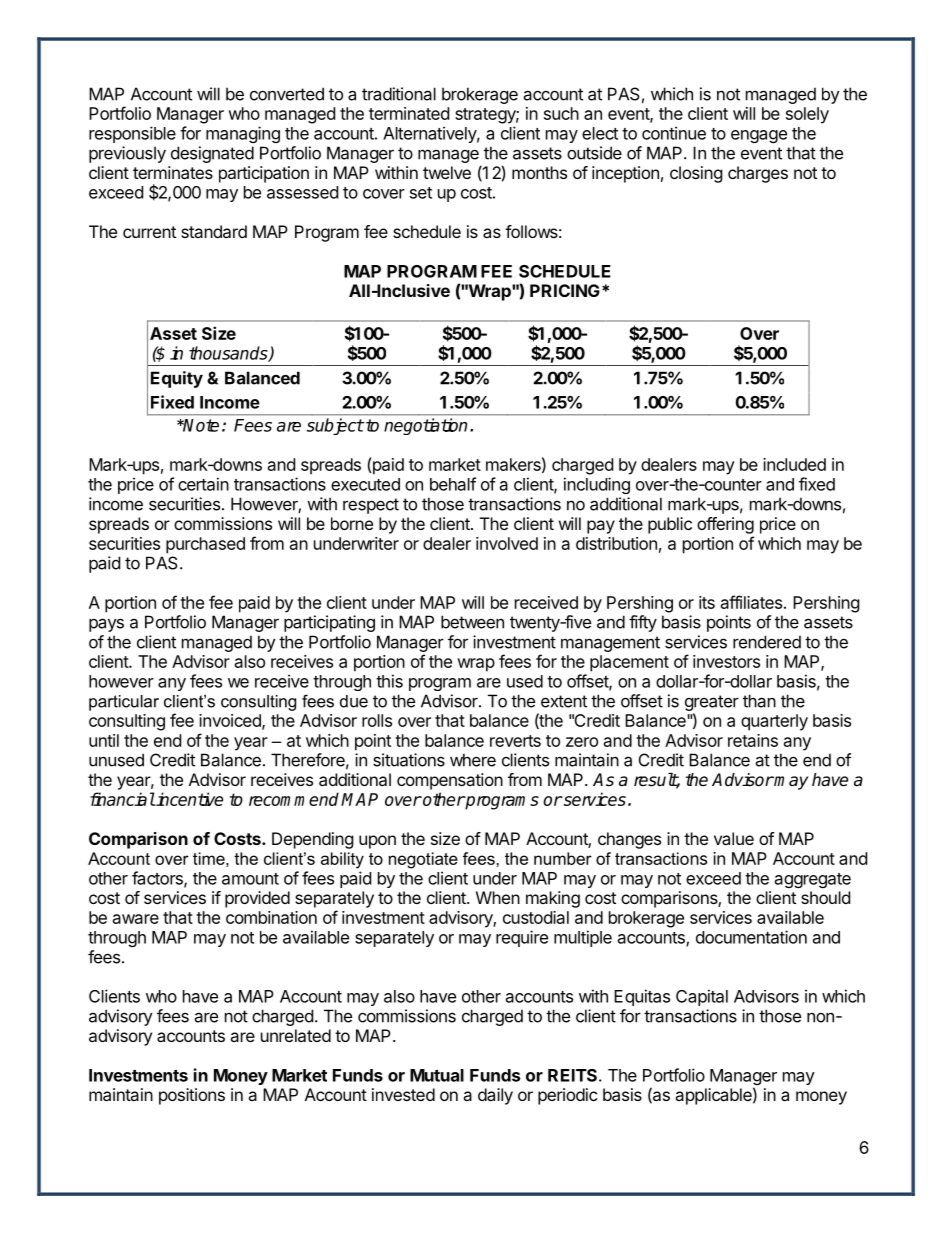 This screenshot has width=952, height=1233. Describe the element at coordinates (188, 799) in the screenshot. I see `incentive` at that location.
